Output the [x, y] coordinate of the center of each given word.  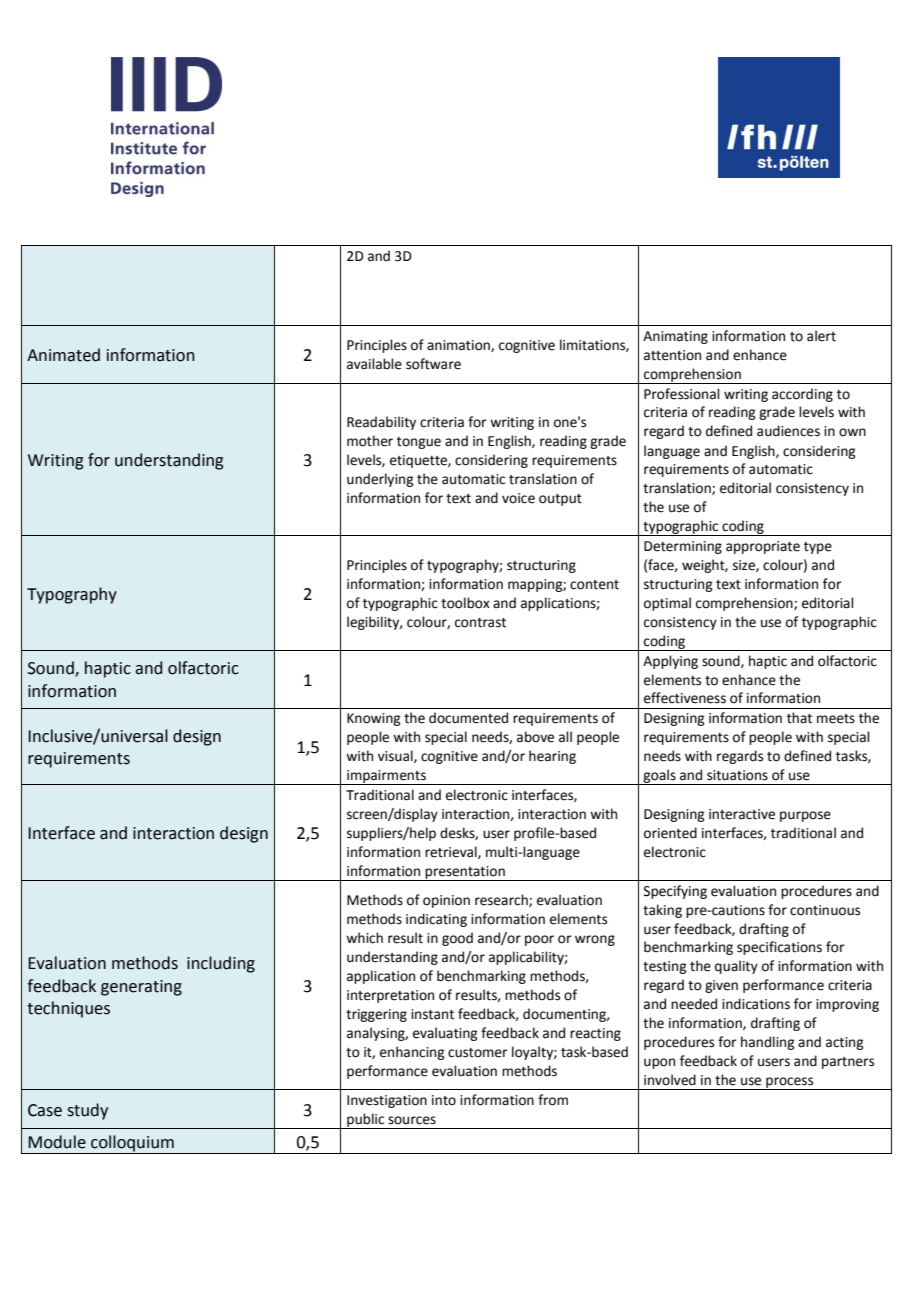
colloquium [132, 1143]
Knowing [373, 719]
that [799, 718]
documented [468, 718]
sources [412, 1120]
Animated [63, 355]
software [433, 364]
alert [821, 336]
